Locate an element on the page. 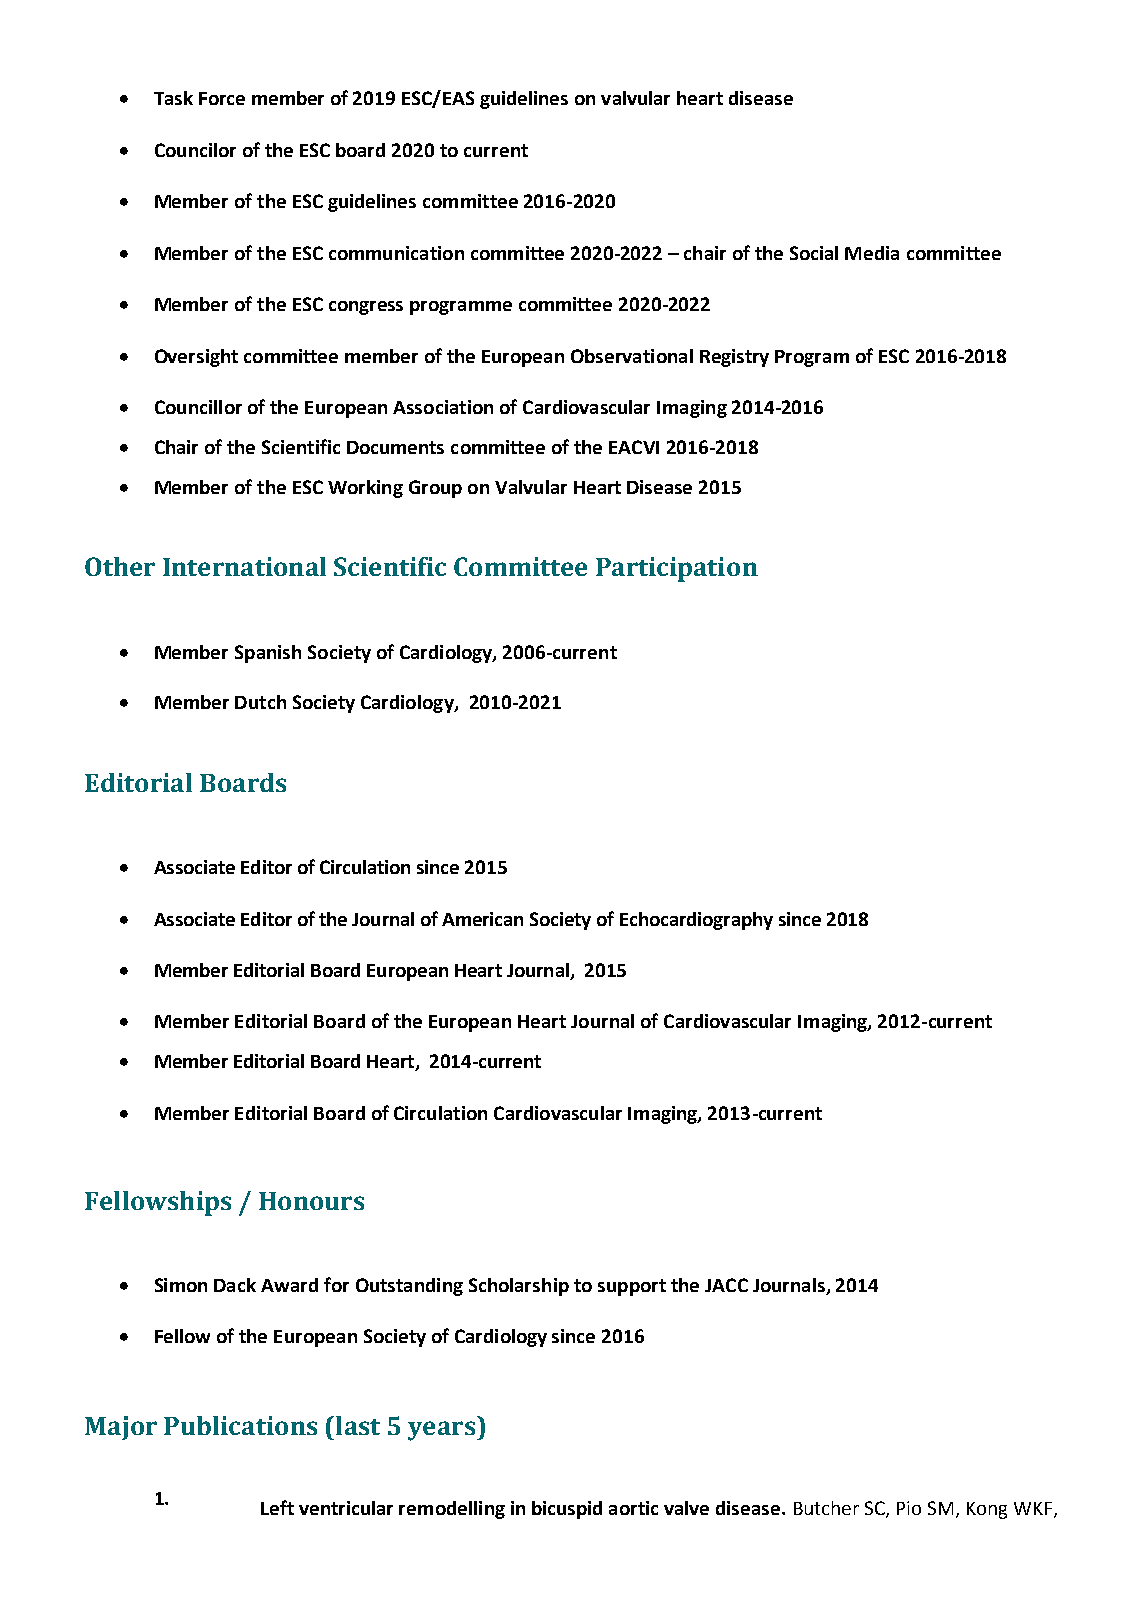 The height and width of the page is (1622, 1147). Councilor is located at coordinates (195, 150).
